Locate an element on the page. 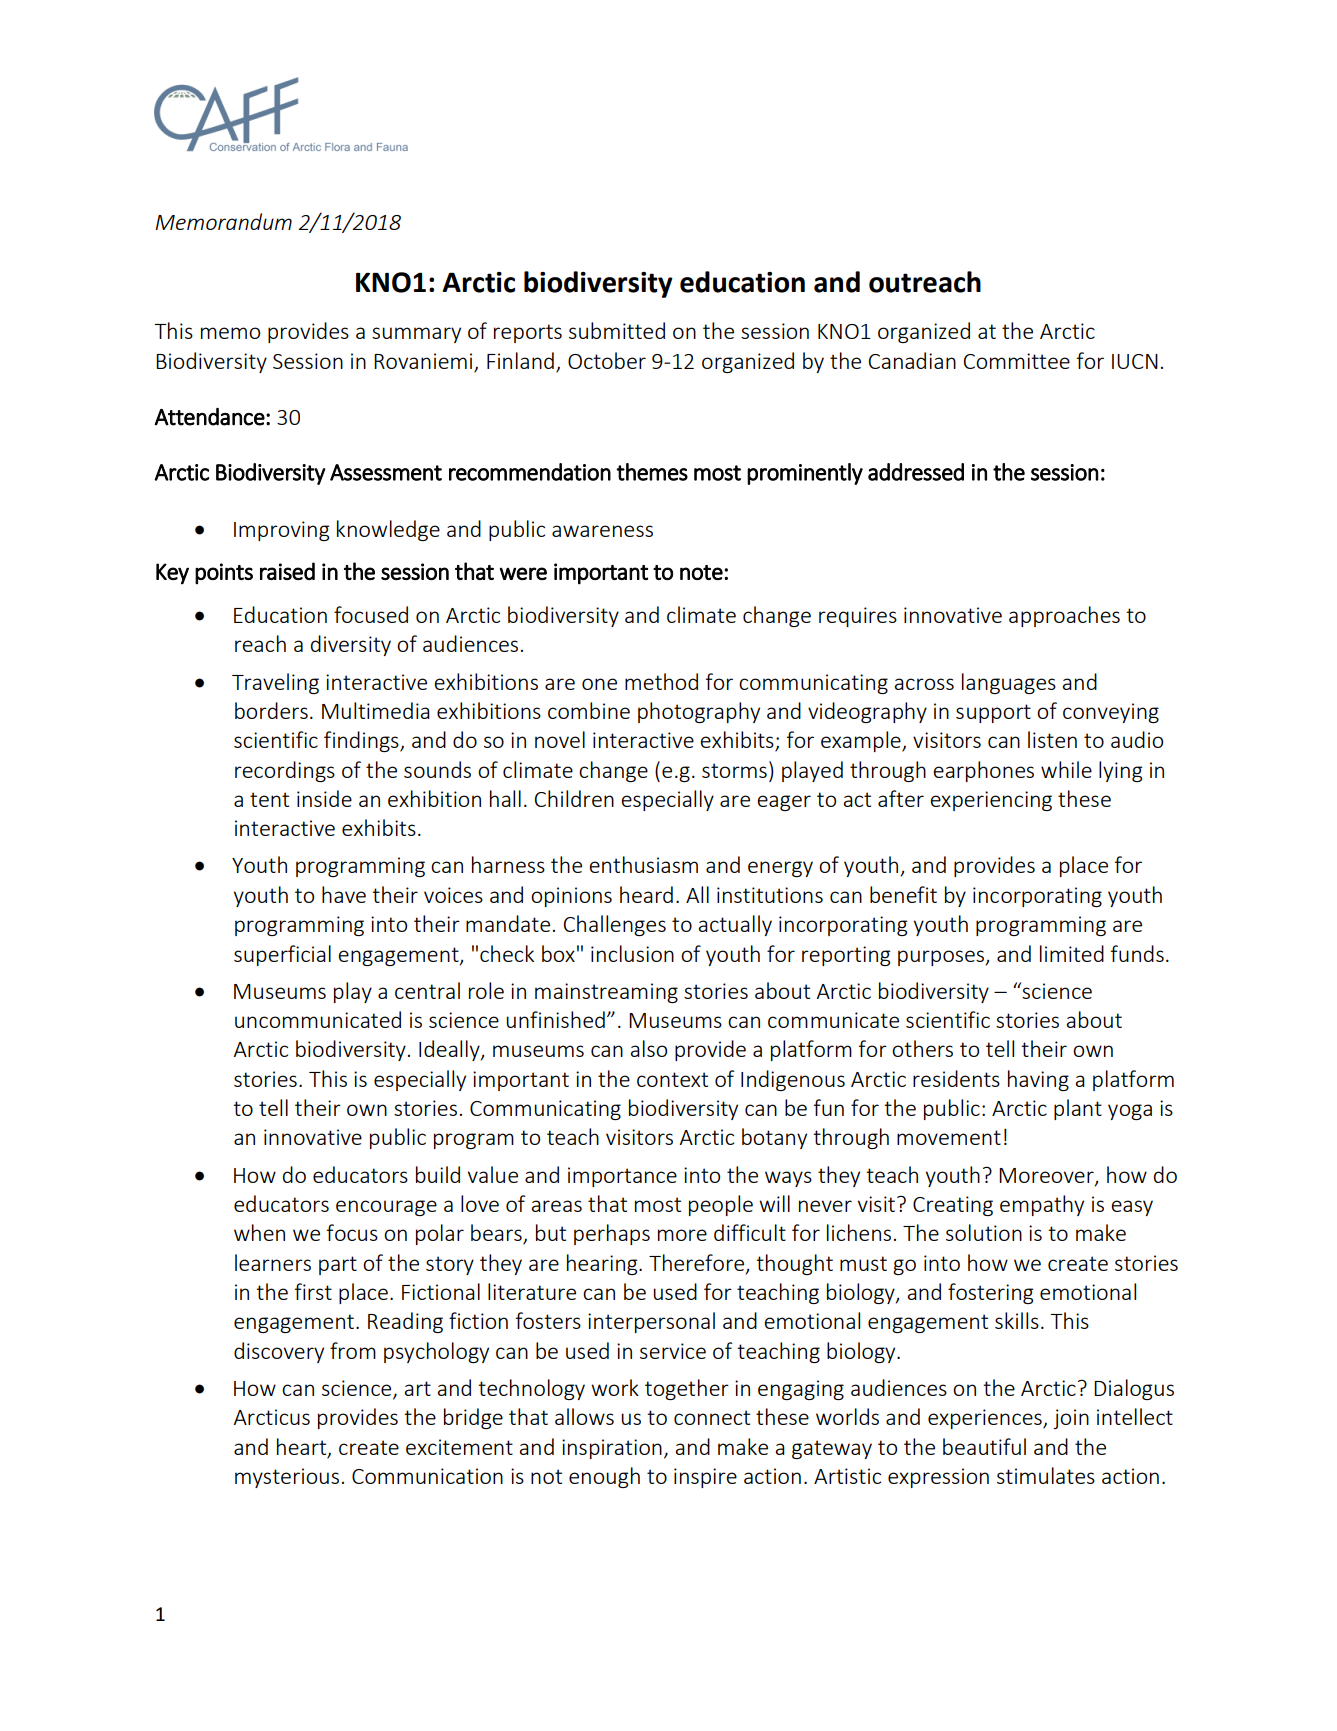 The image size is (1337, 1731). October is located at coordinates (607, 360).
